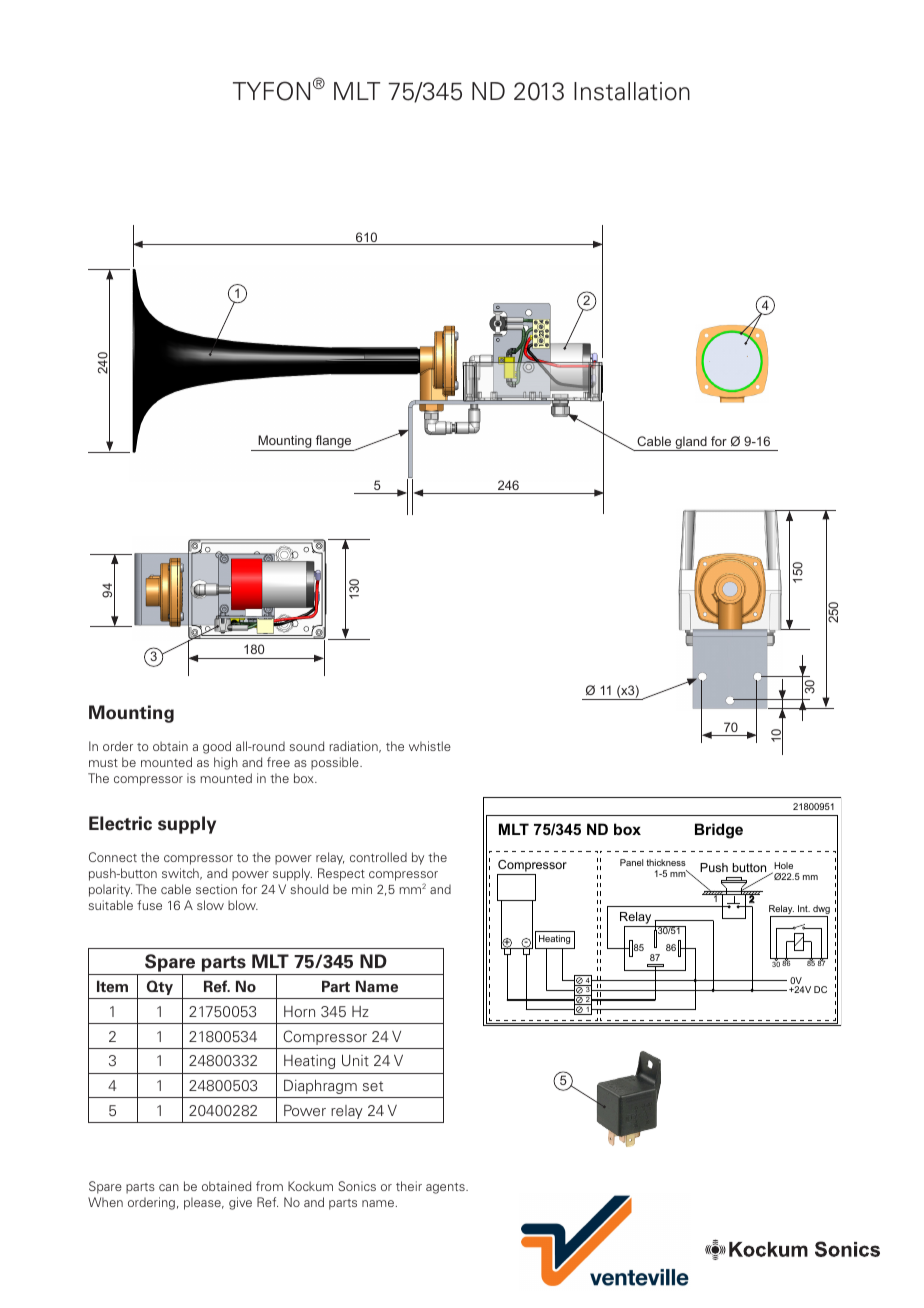 The image size is (924, 1308). Describe the element at coordinates (226, 763) in the screenshot. I see `high` at that location.
